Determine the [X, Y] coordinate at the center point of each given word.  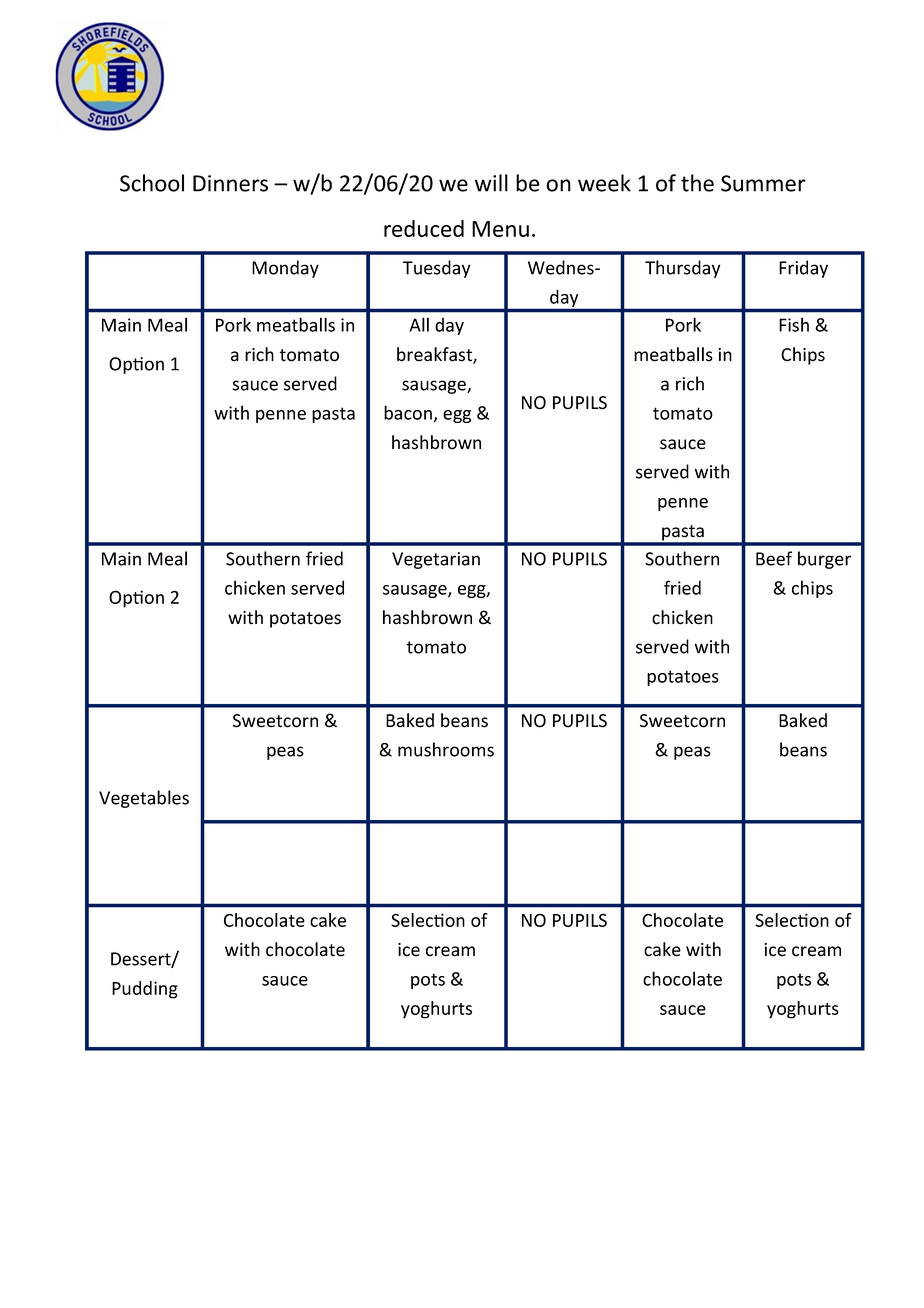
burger [824, 560]
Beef [774, 558]
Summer [763, 183]
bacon [408, 412]
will [491, 183]
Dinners [230, 183]
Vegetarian [436, 560]
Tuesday [436, 269]
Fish [794, 324]
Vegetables [144, 799]
